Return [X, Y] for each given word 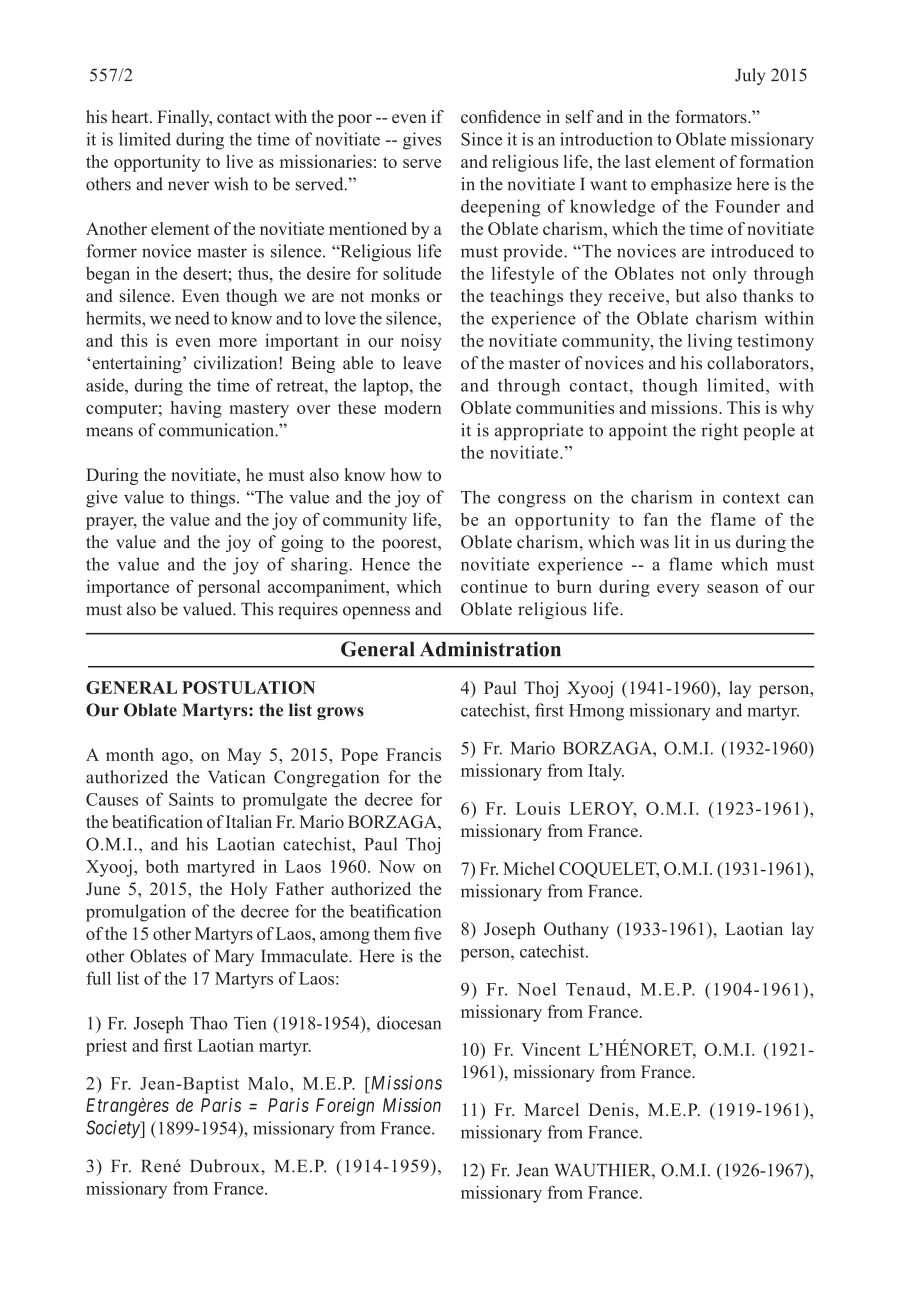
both [162, 866]
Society [114, 1129]
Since [481, 139]
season [733, 588]
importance [127, 588]
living [710, 342]
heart [131, 117]
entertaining [138, 364]
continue [494, 586]
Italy [606, 772]
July [750, 76]
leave [422, 363]
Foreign [345, 1107]
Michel [529, 868]
